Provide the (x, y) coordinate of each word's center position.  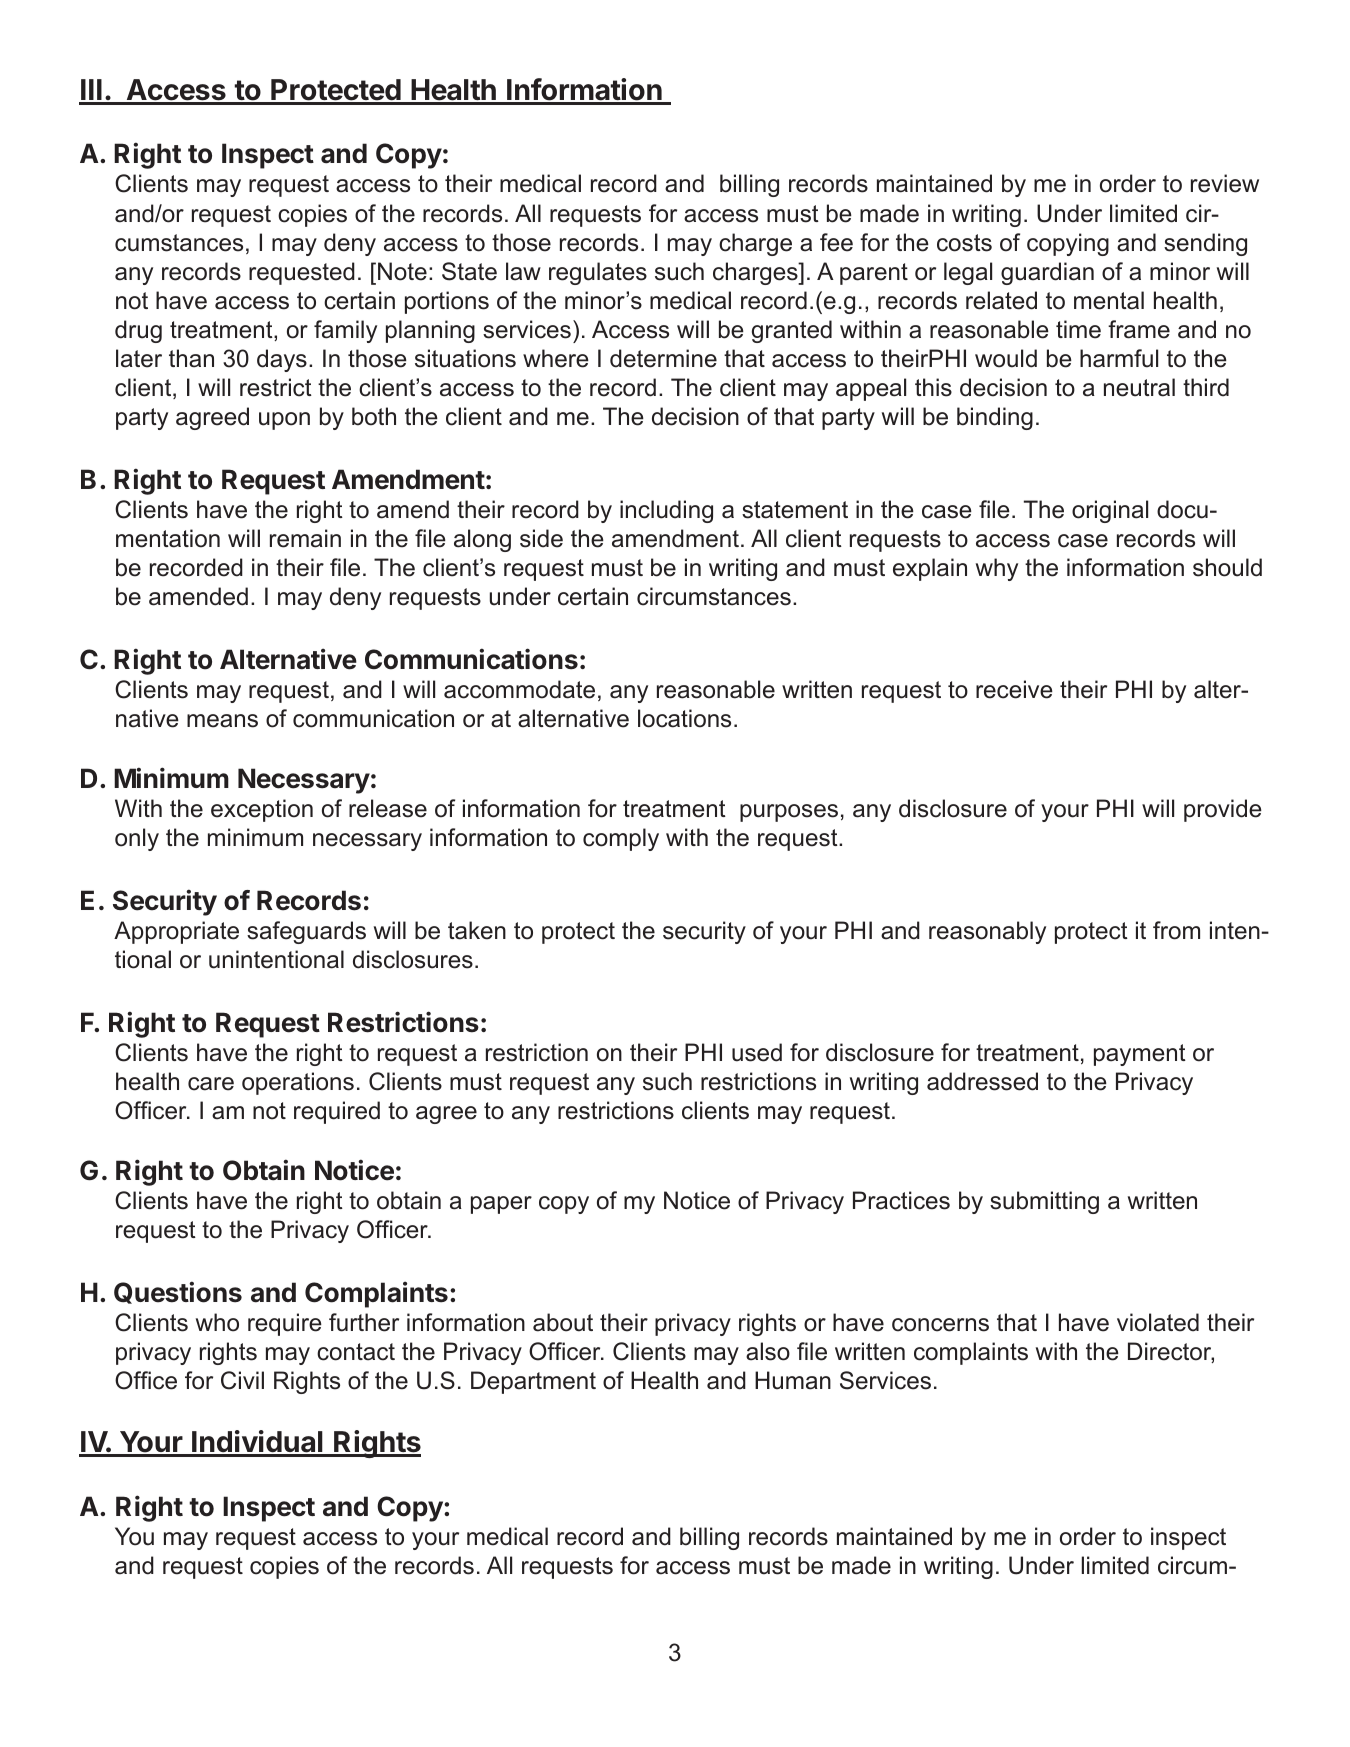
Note (402, 271)
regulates (598, 273)
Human (793, 1380)
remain (305, 538)
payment (1140, 1055)
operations (298, 1083)
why (997, 569)
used (757, 1052)
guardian (1047, 273)
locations (684, 718)
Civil (242, 1380)
